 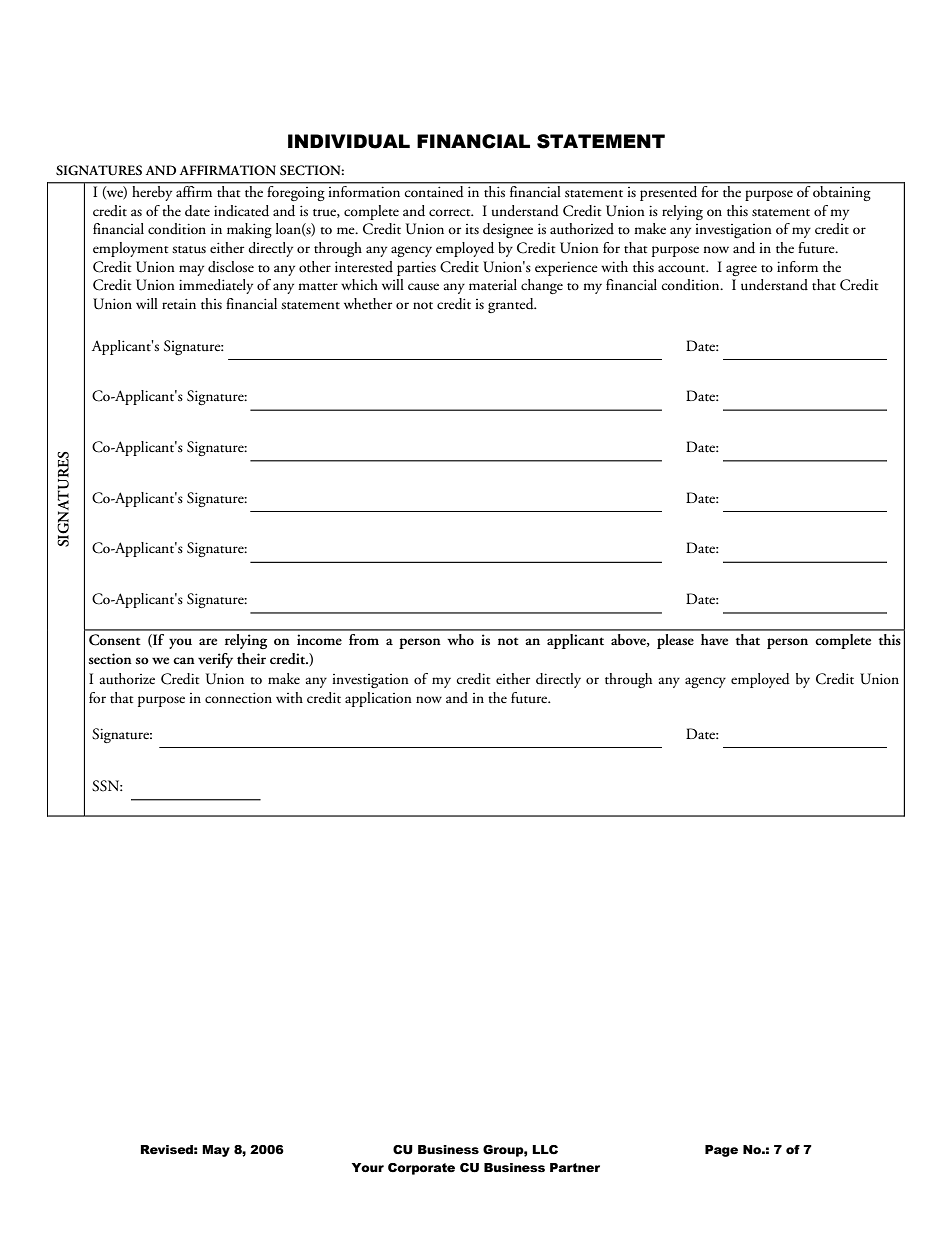 I want to click on retain, so click(x=179, y=304).
